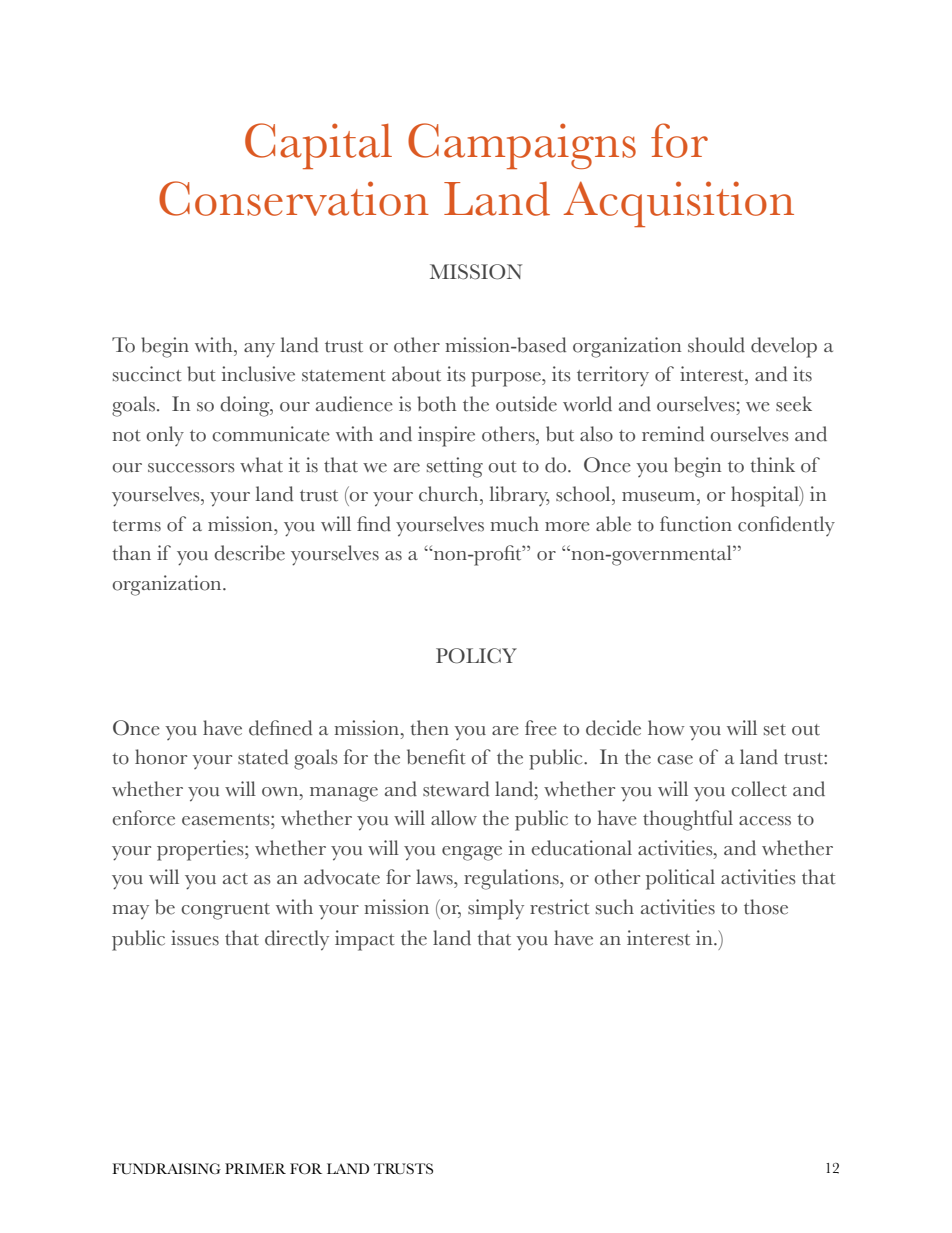 Image resolution: width=952 pixels, height=1233 pixels. Describe the element at coordinates (522, 146) in the document. I see `Campaigns` at that location.
